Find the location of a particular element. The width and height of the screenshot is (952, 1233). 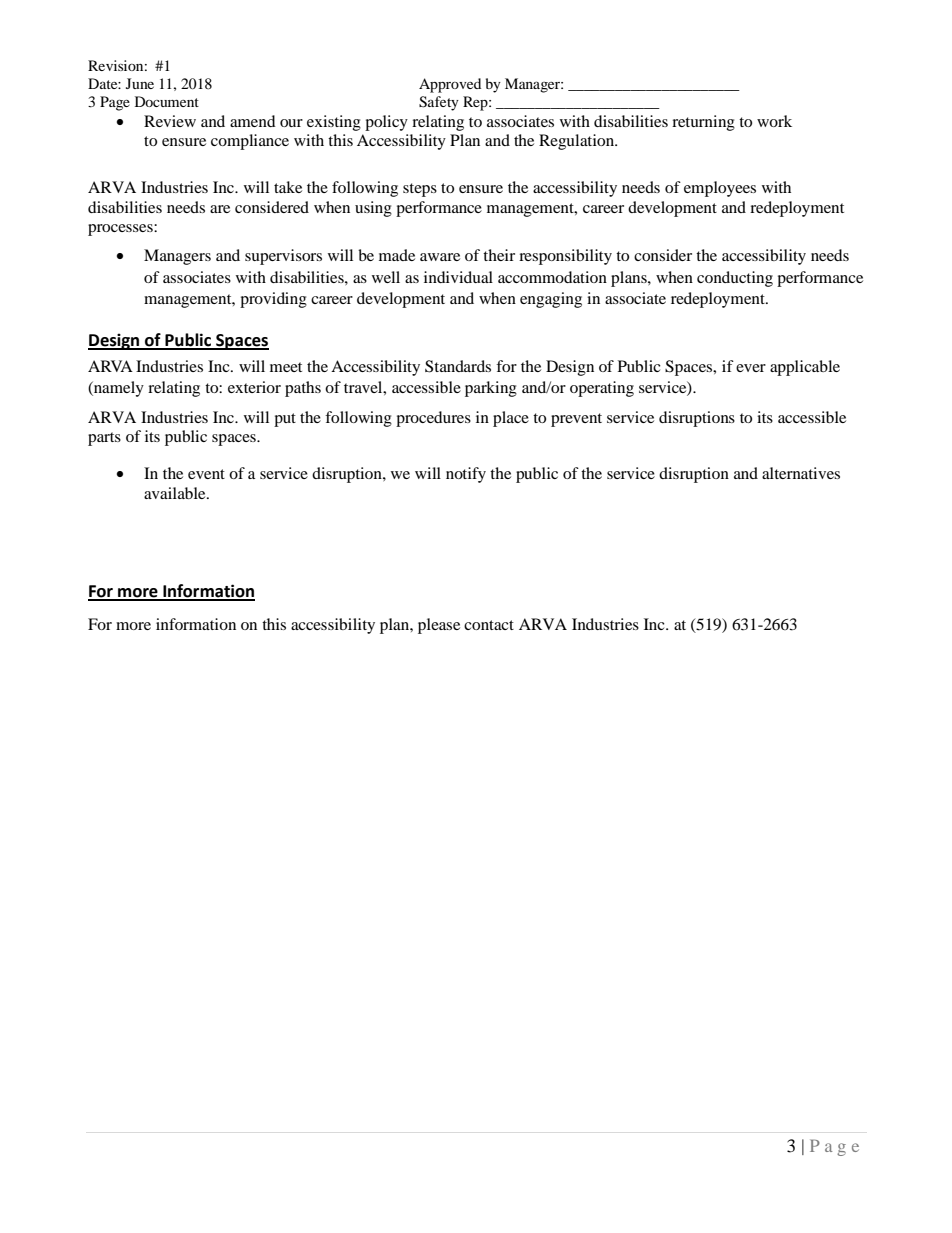

contact is located at coordinates (489, 625).
